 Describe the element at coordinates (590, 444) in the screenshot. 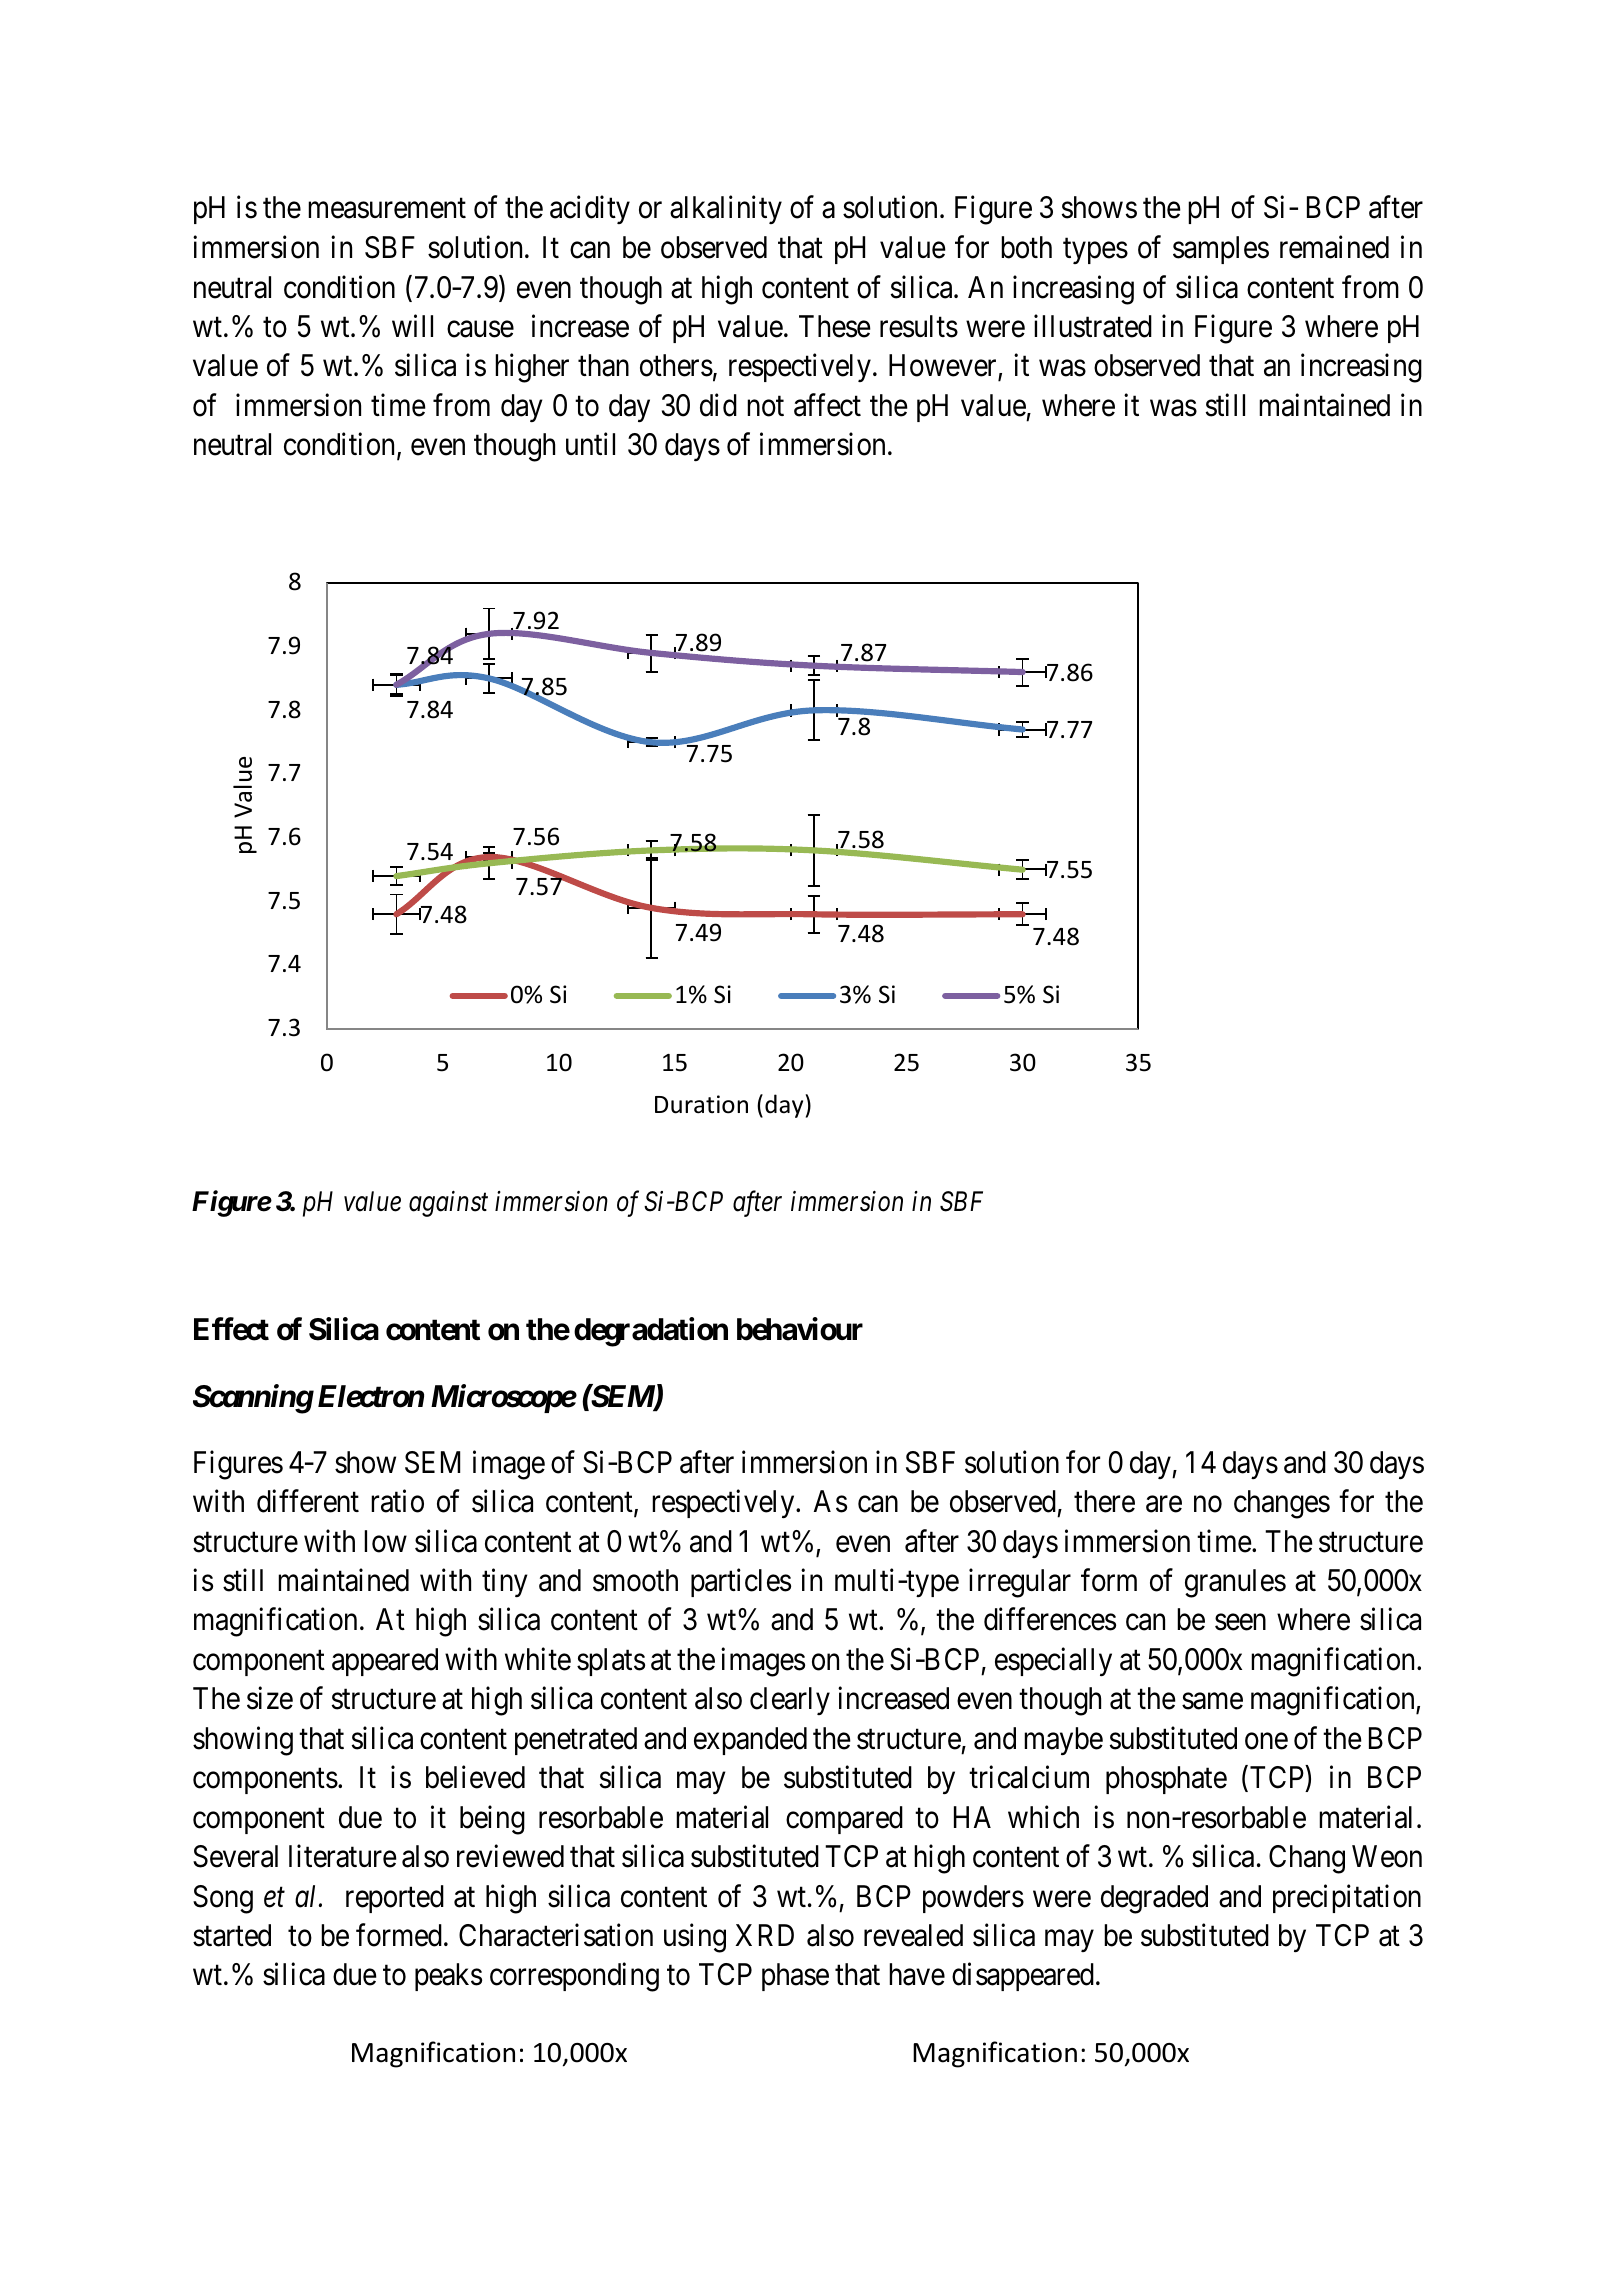

I see `until` at that location.
